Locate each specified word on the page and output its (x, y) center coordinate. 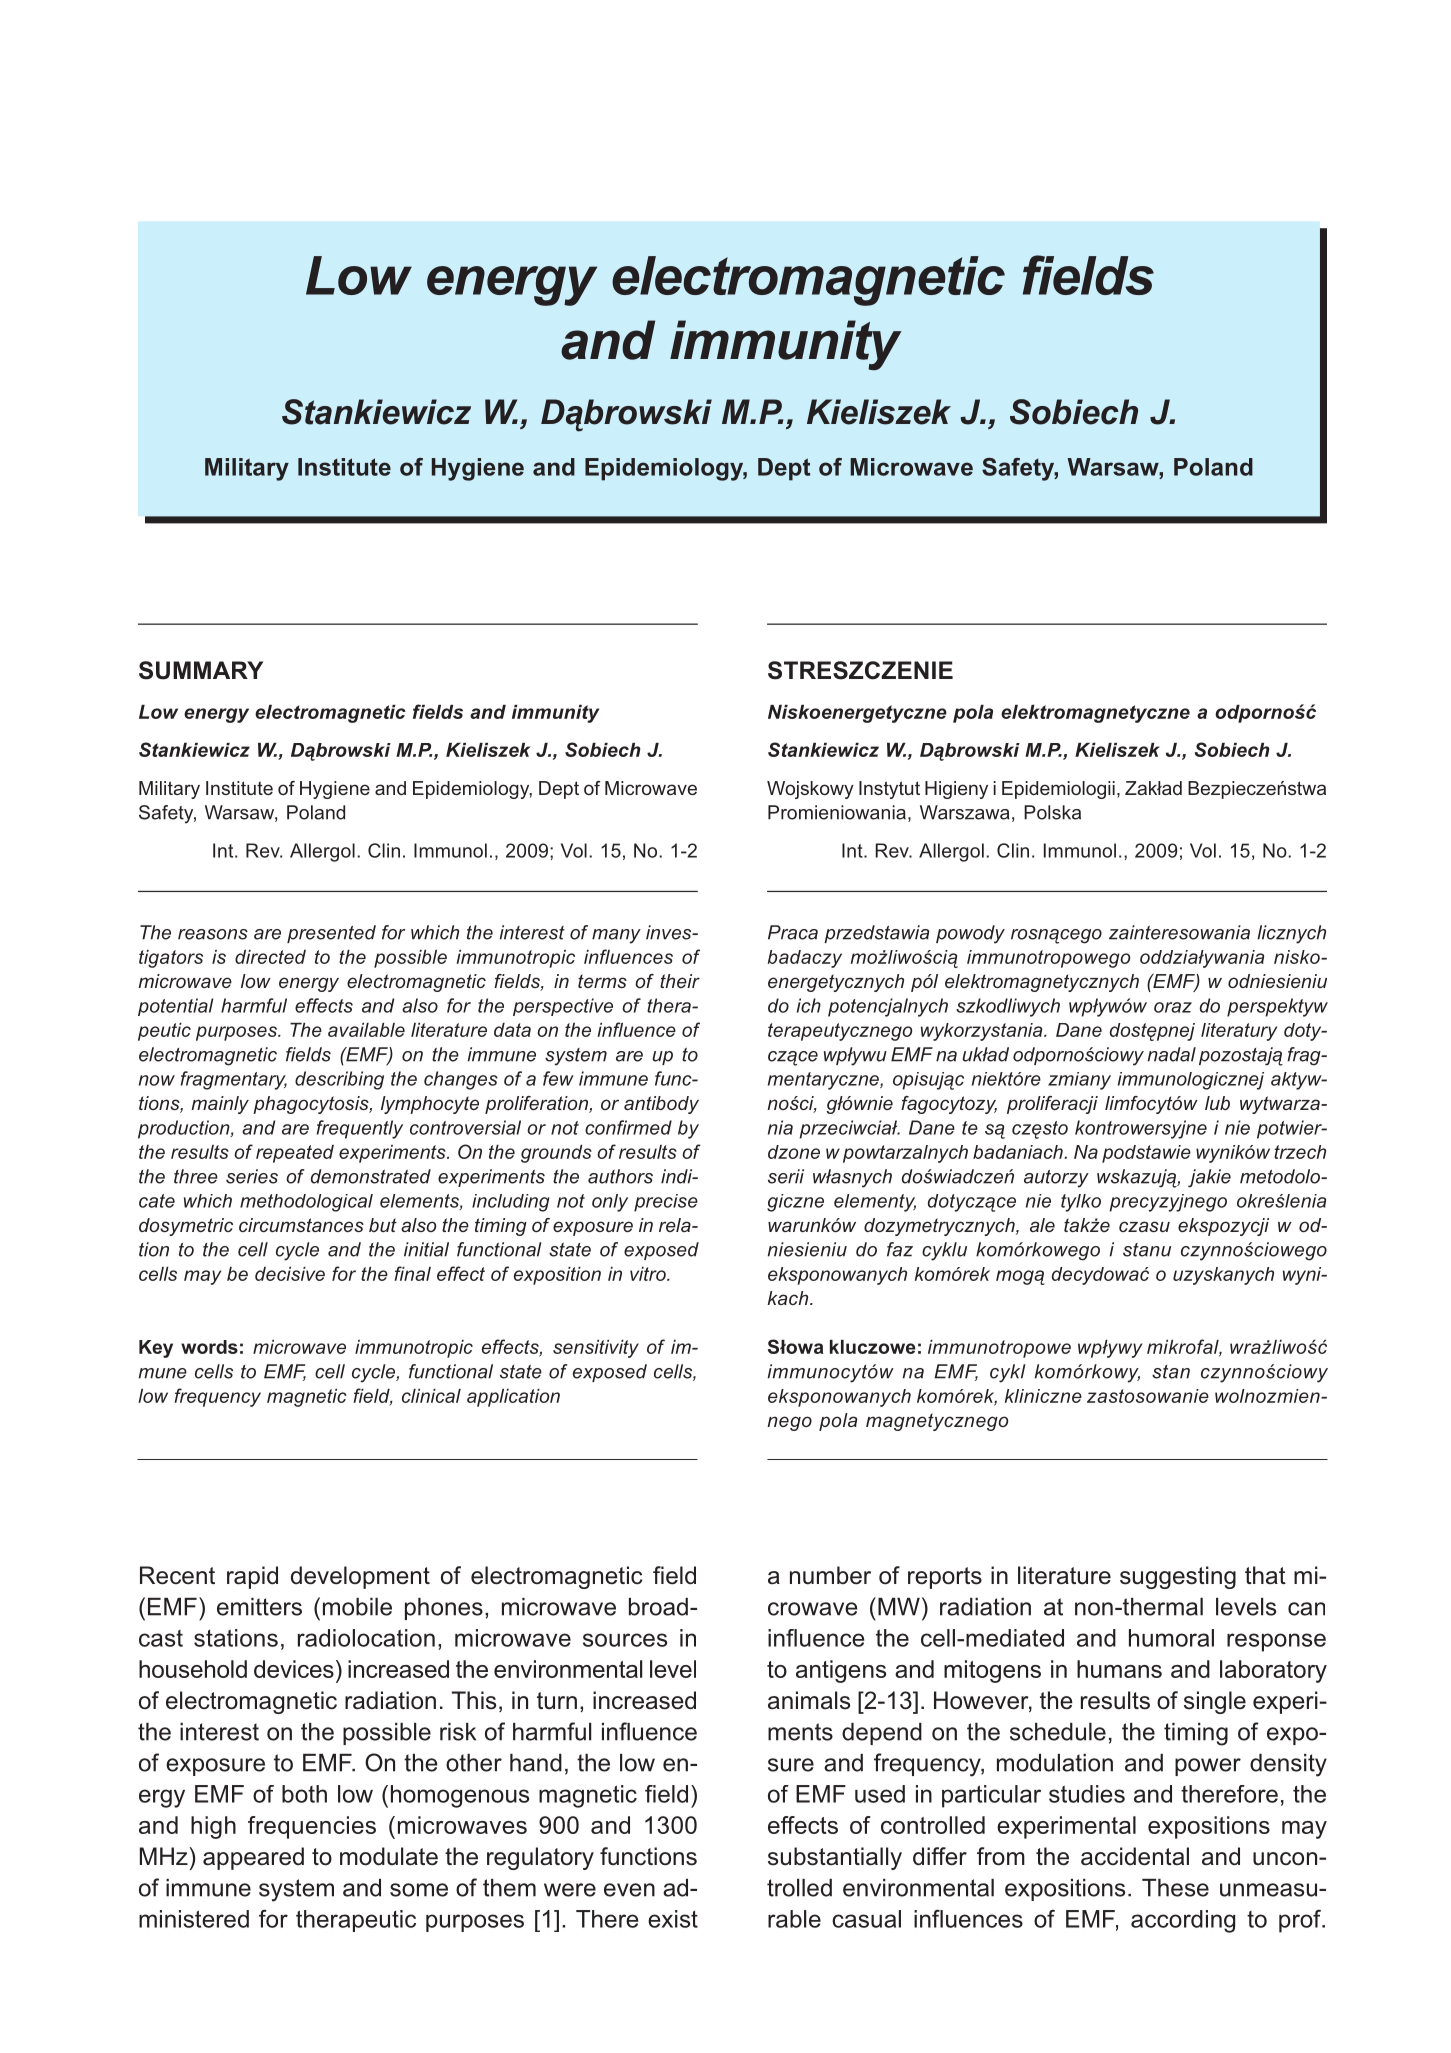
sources (625, 1640)
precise (666, 1203)
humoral (1171, 1638)
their (680, 981)
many (616, 936)
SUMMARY (201, 670)
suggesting (1178, 1577)
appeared (253, 1858)
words (209, 1347)
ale (1042, 1225)
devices (294, 1669)
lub (1217, 1103)
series (252, 1176)
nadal (1172, 1054)
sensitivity (596, 1349)
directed (270, 957)
